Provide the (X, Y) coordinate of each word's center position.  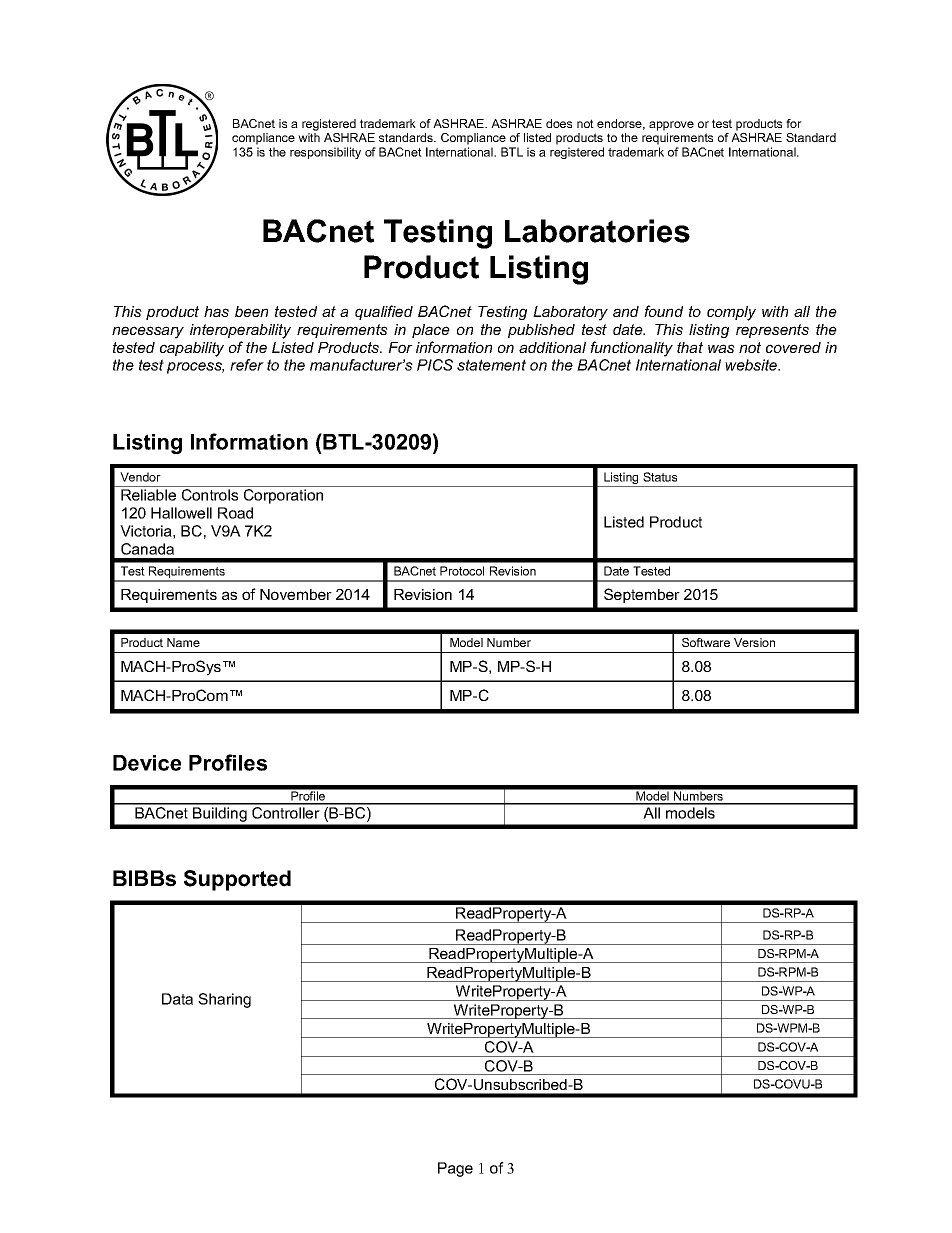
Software (706, 642)
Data (177, 999)
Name (183, 642)
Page (455, 1169)
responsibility (325, 153)
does (559, 123)
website (752, 365)
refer (247, 365)
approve (671, 126)
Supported (237, 880)
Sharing (224, 1000)
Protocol (462, 571)
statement (491, 365)
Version (754, 642)
